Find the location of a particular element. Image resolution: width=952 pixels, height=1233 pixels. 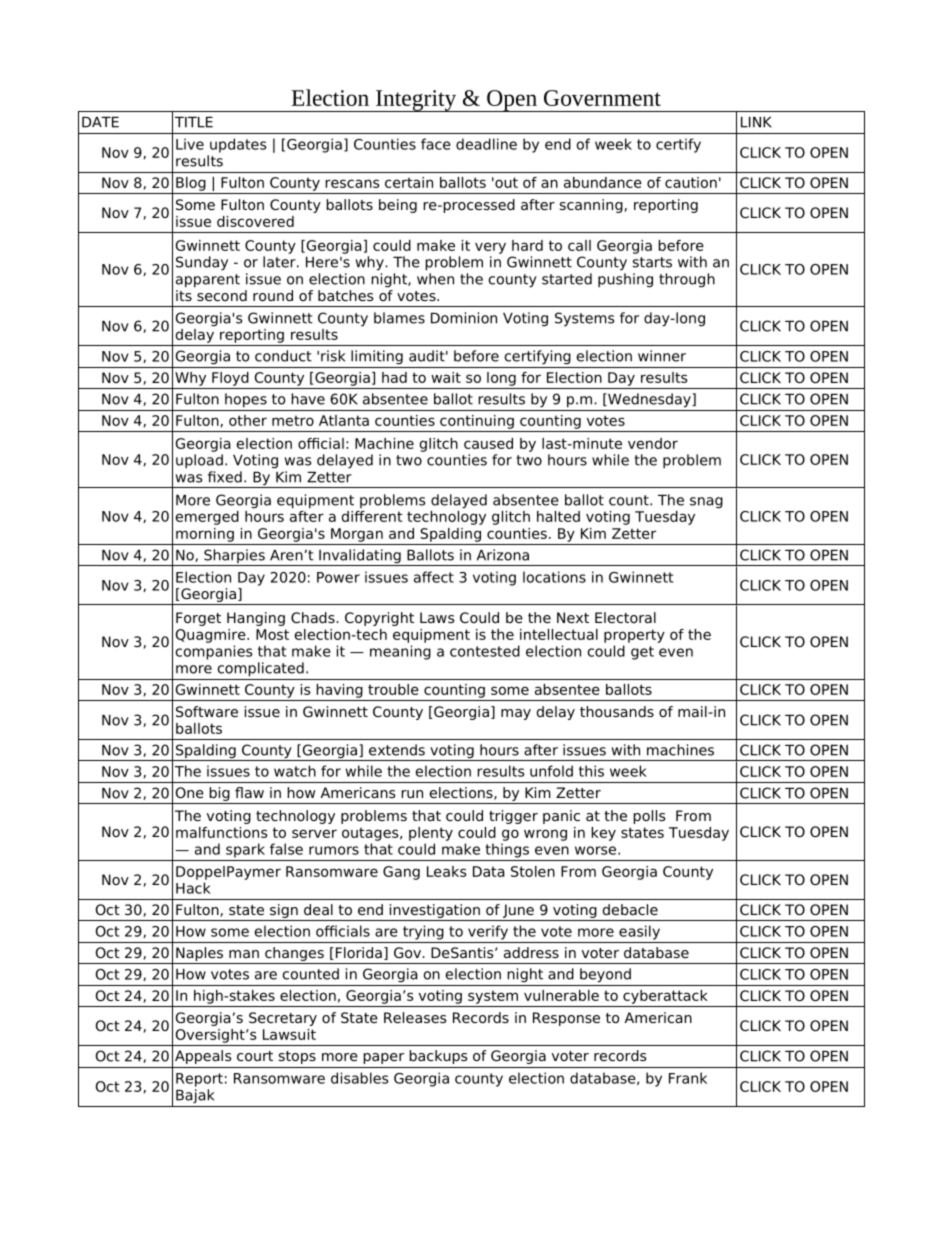

flaw is located at coordinates (249, 792).
